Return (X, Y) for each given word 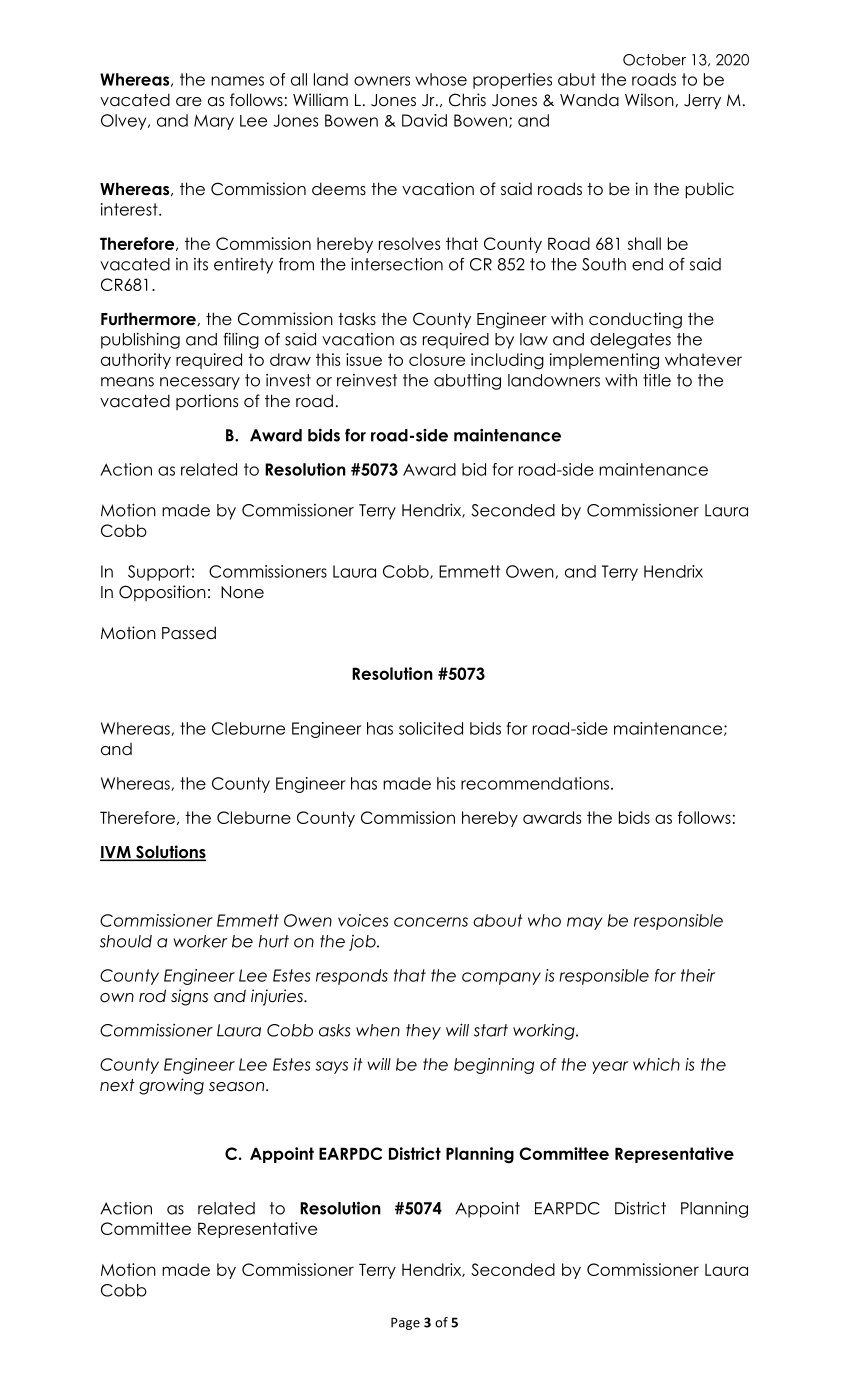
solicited (431, 728)
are (189, 102)
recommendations (535, 783)
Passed (189, 633)
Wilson (650, 100)
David (424, 120)
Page (405, 1323)
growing (171, 1086)
